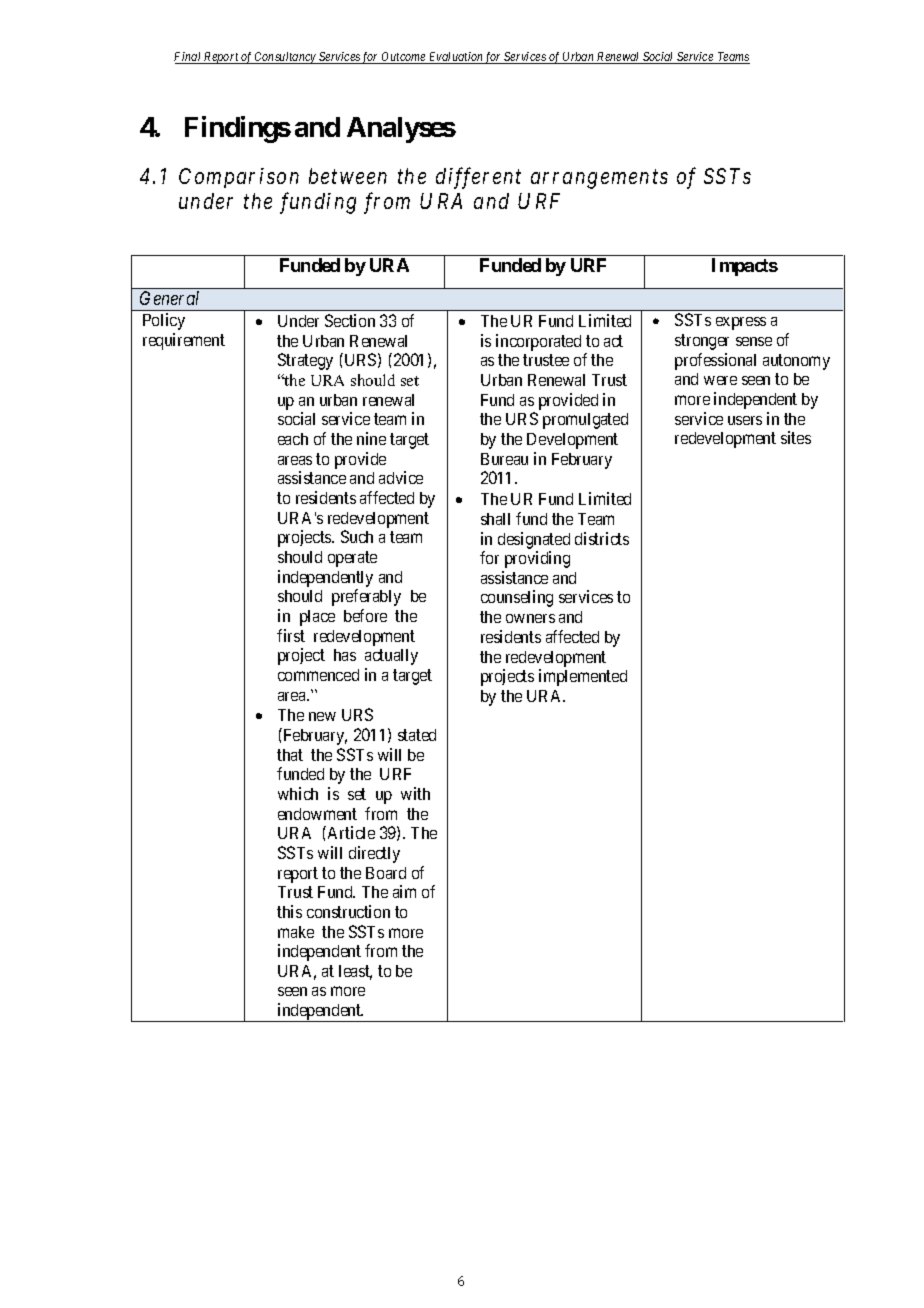 The width and height of the image is (924, 1308). Describe the element at coordinates (495, 519) in the image. I see `shall` at that location.
